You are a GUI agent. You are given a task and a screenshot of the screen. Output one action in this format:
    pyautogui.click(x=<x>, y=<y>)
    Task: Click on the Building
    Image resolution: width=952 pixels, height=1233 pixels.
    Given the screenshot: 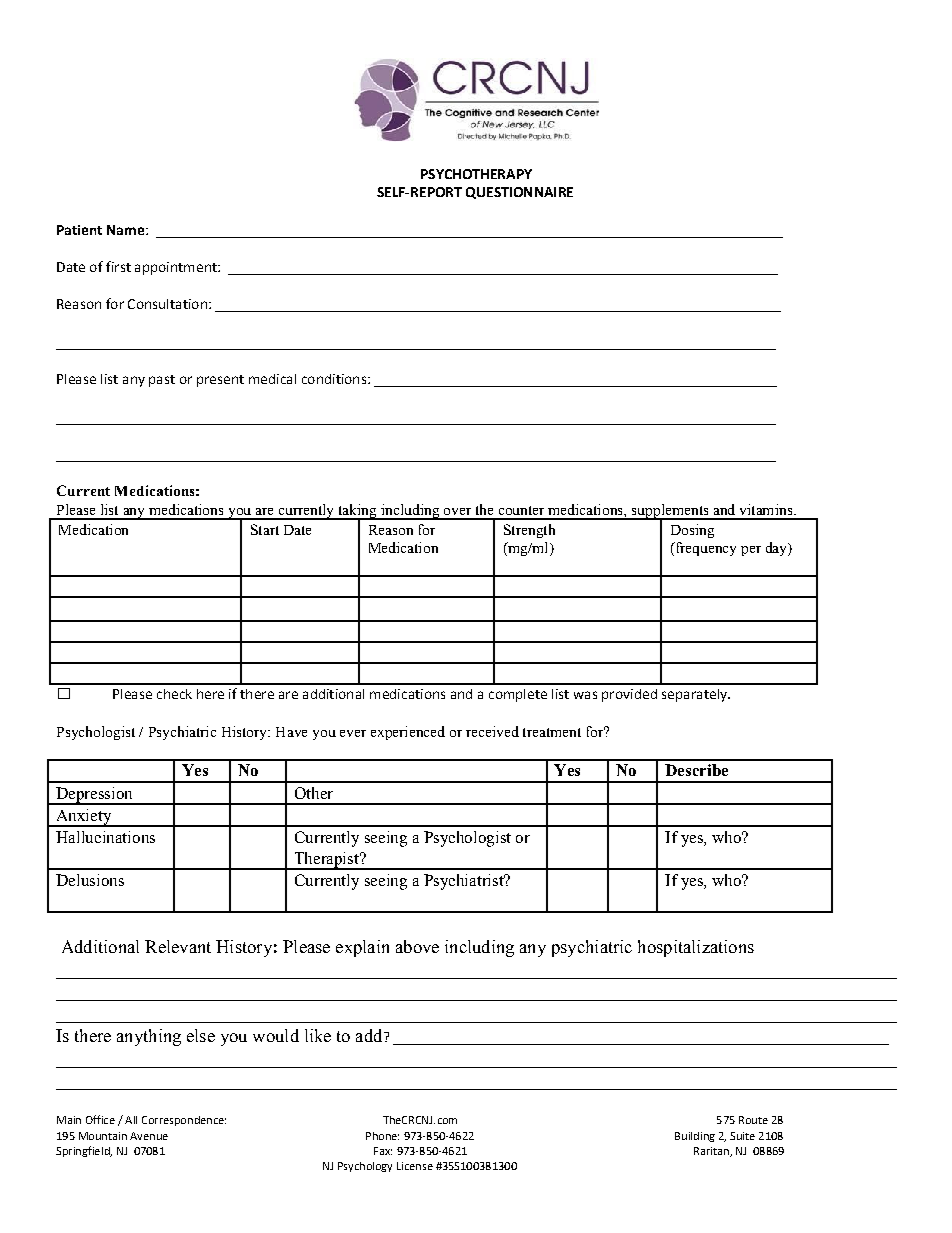 What is the action you would take?
    pyautogui.click(x=695, y=1137)
